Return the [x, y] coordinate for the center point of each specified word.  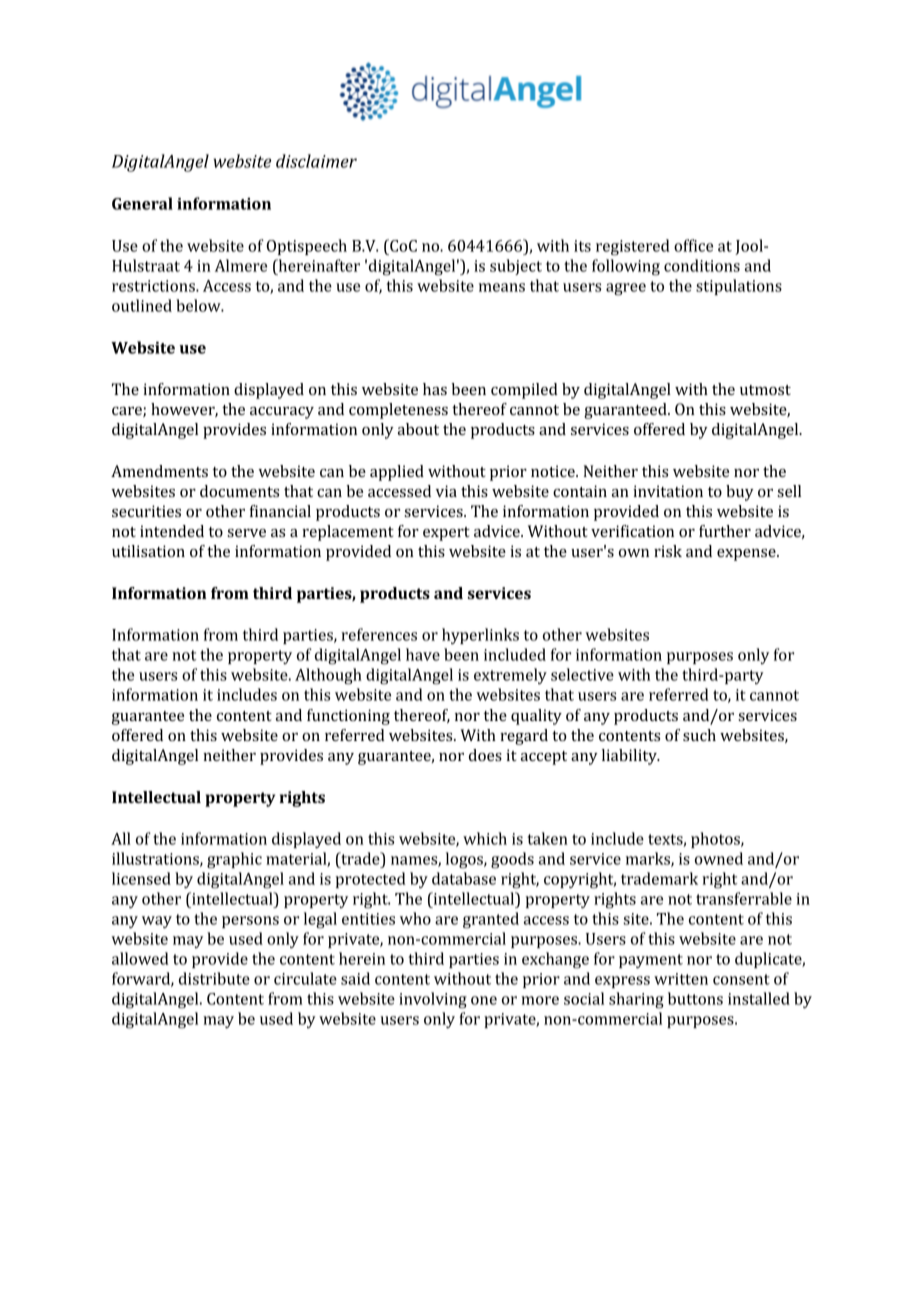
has [435, 389]
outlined [142, 305]
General [142, 203]
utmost [765, 390]
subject [516, 267]
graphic [234, 860]
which [485, 838]
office [693, 245]
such [699, 735]
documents [239, 491]
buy [740, 493]
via [446, 491]
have [423, 654]
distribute [214, 978]
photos [716, 840]
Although [328, 676]
